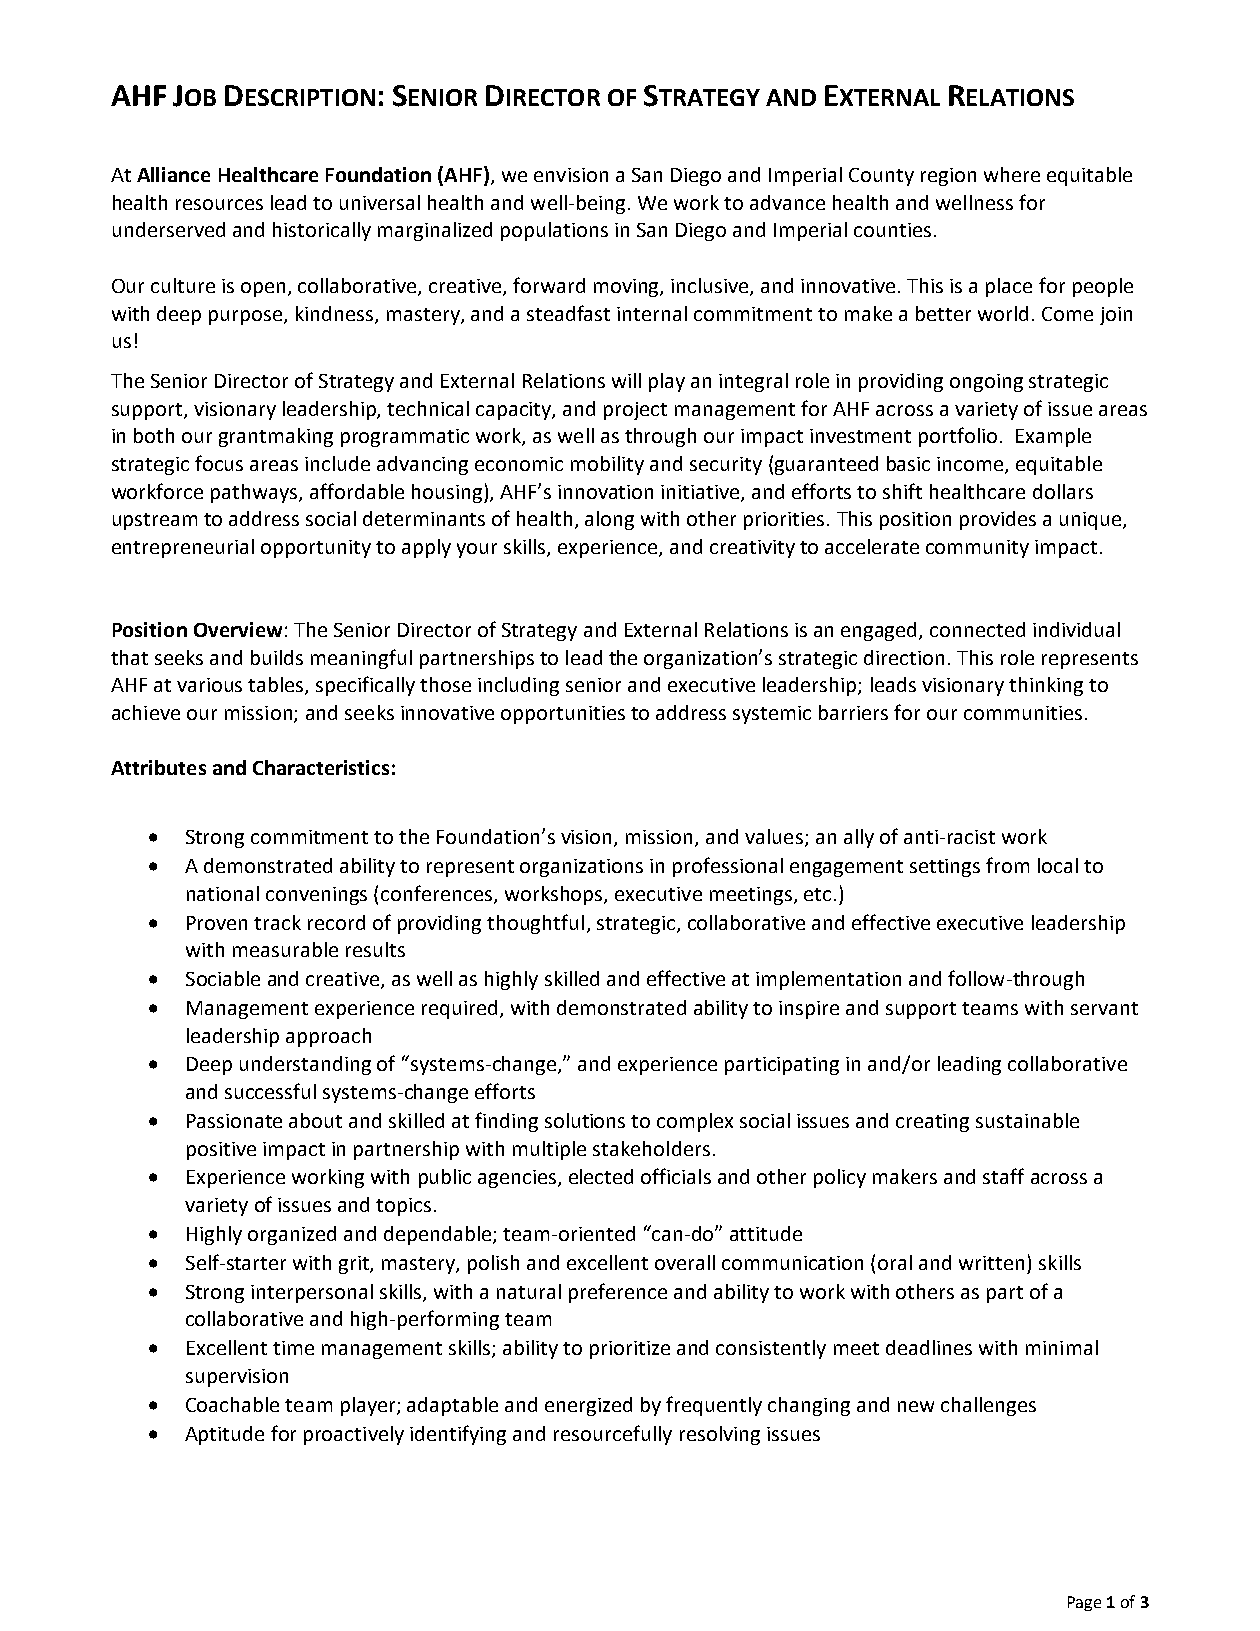 The width and height of the image is (1260, 1631). Describe the element at coordinates (554, 231) in the image. I see `populations` at that location.
